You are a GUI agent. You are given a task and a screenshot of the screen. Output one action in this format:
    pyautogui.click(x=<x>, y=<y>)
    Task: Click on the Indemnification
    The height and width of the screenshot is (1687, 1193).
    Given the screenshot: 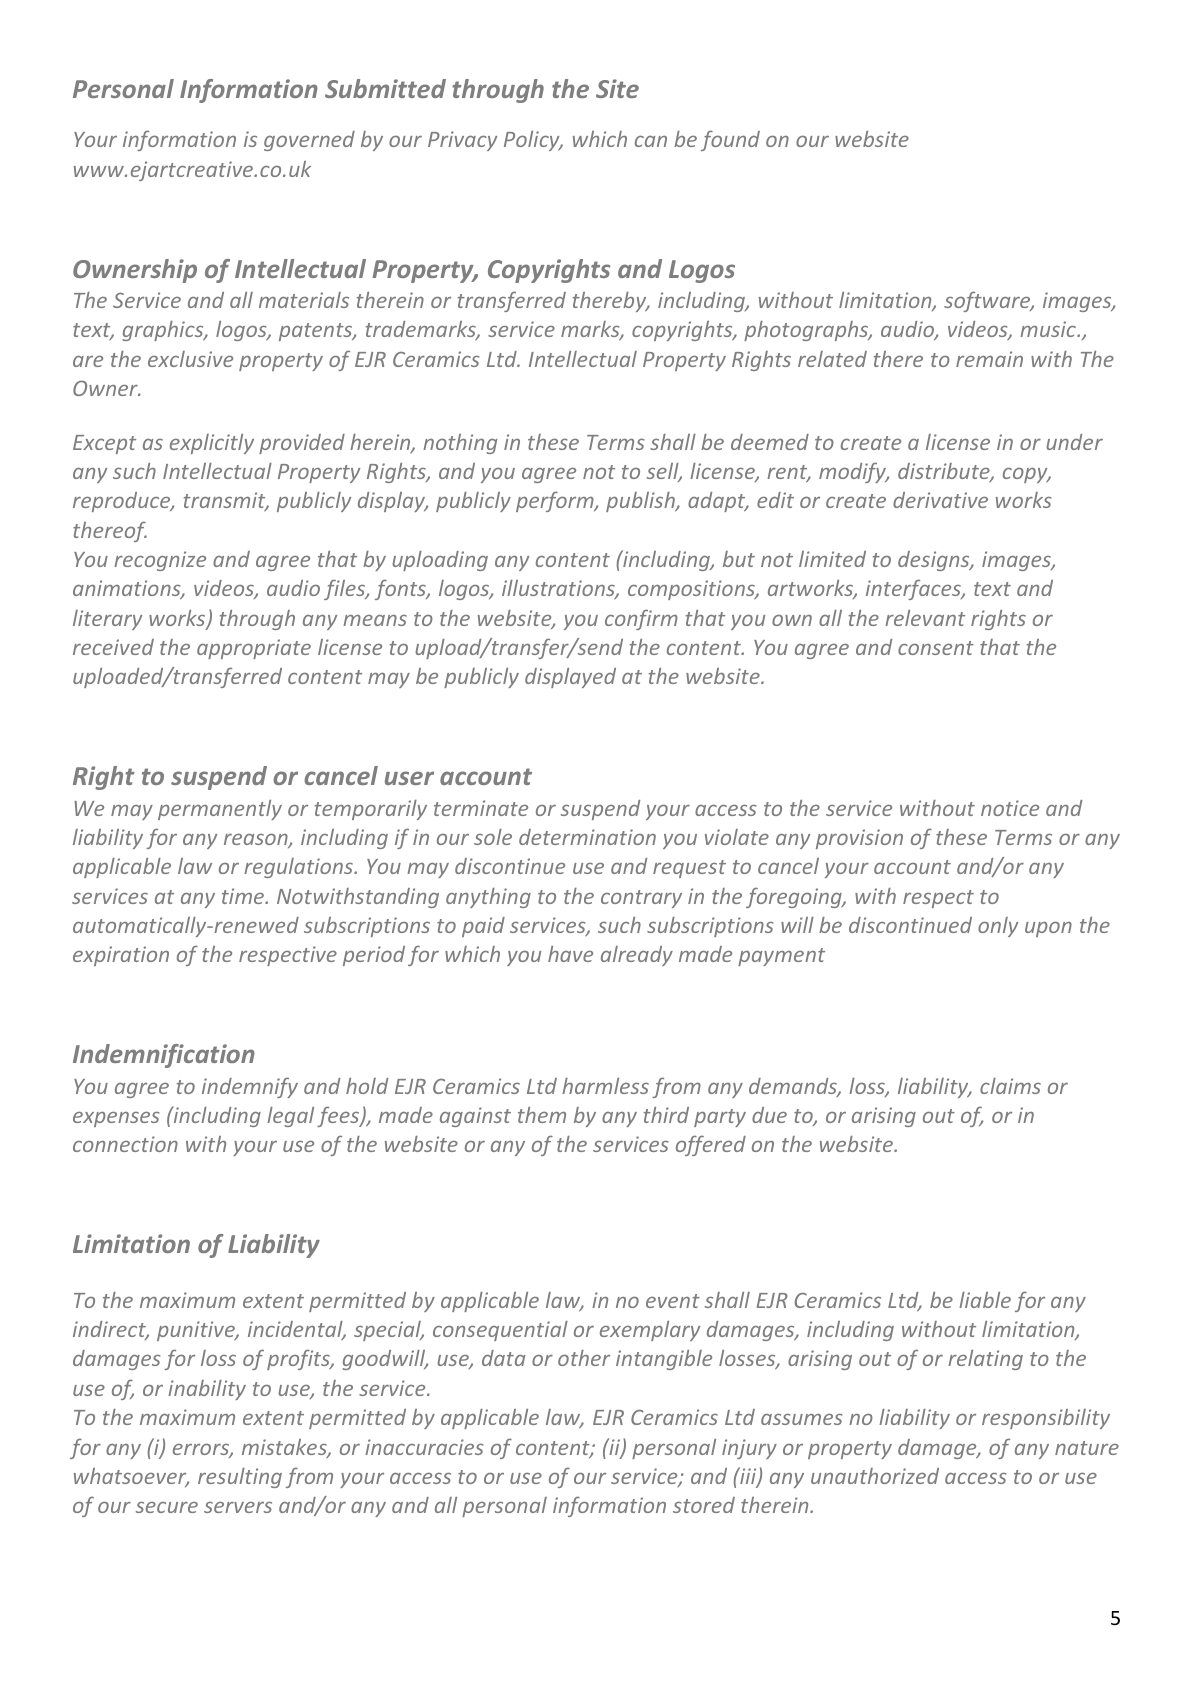 What is the action you would take?
    pyautogui.click(x=164, y=1056)
